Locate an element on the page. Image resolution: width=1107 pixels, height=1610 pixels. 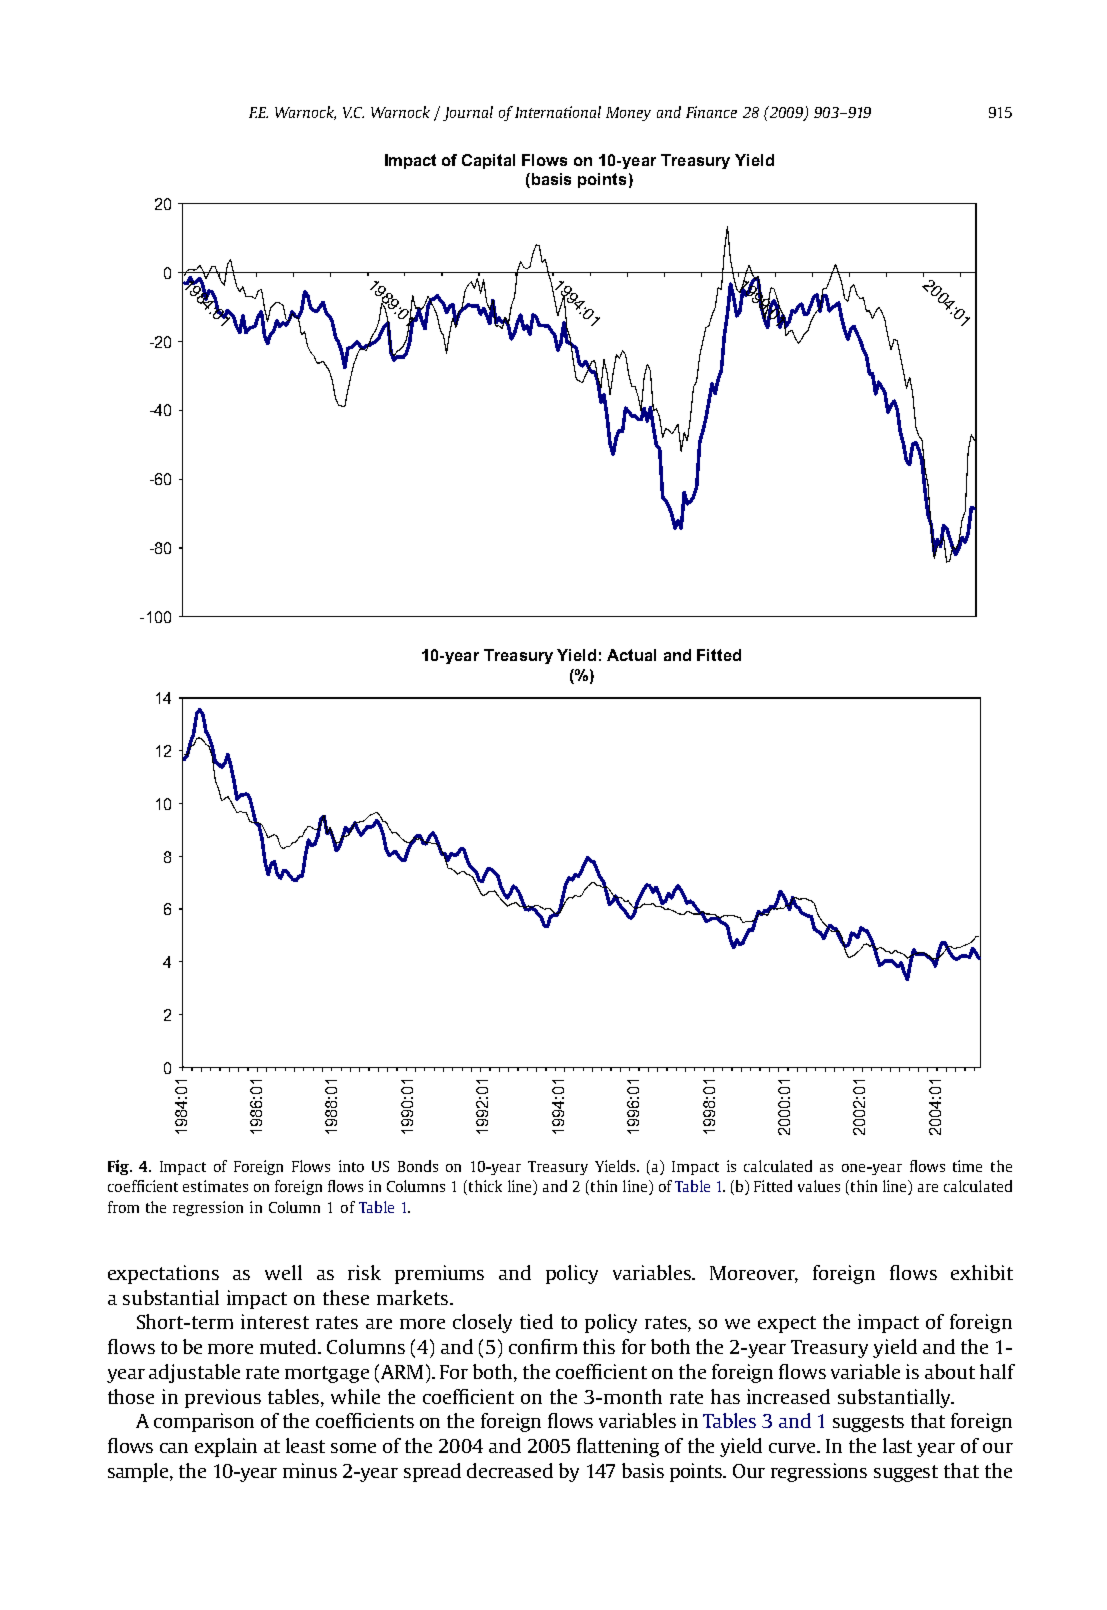
values is located at coordinates (819, 1186).
